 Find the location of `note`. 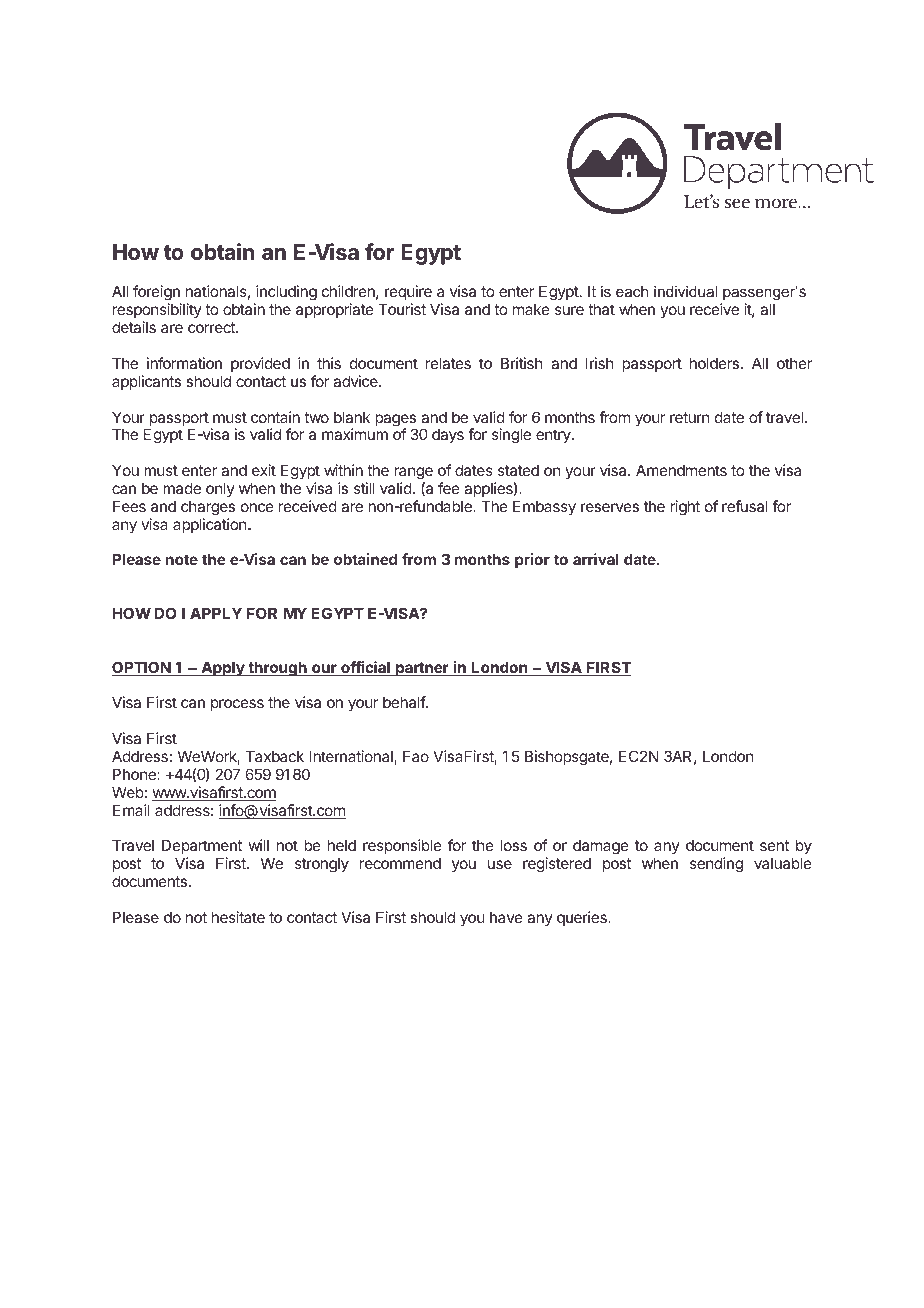

note is located at coordinates (182, 559).
